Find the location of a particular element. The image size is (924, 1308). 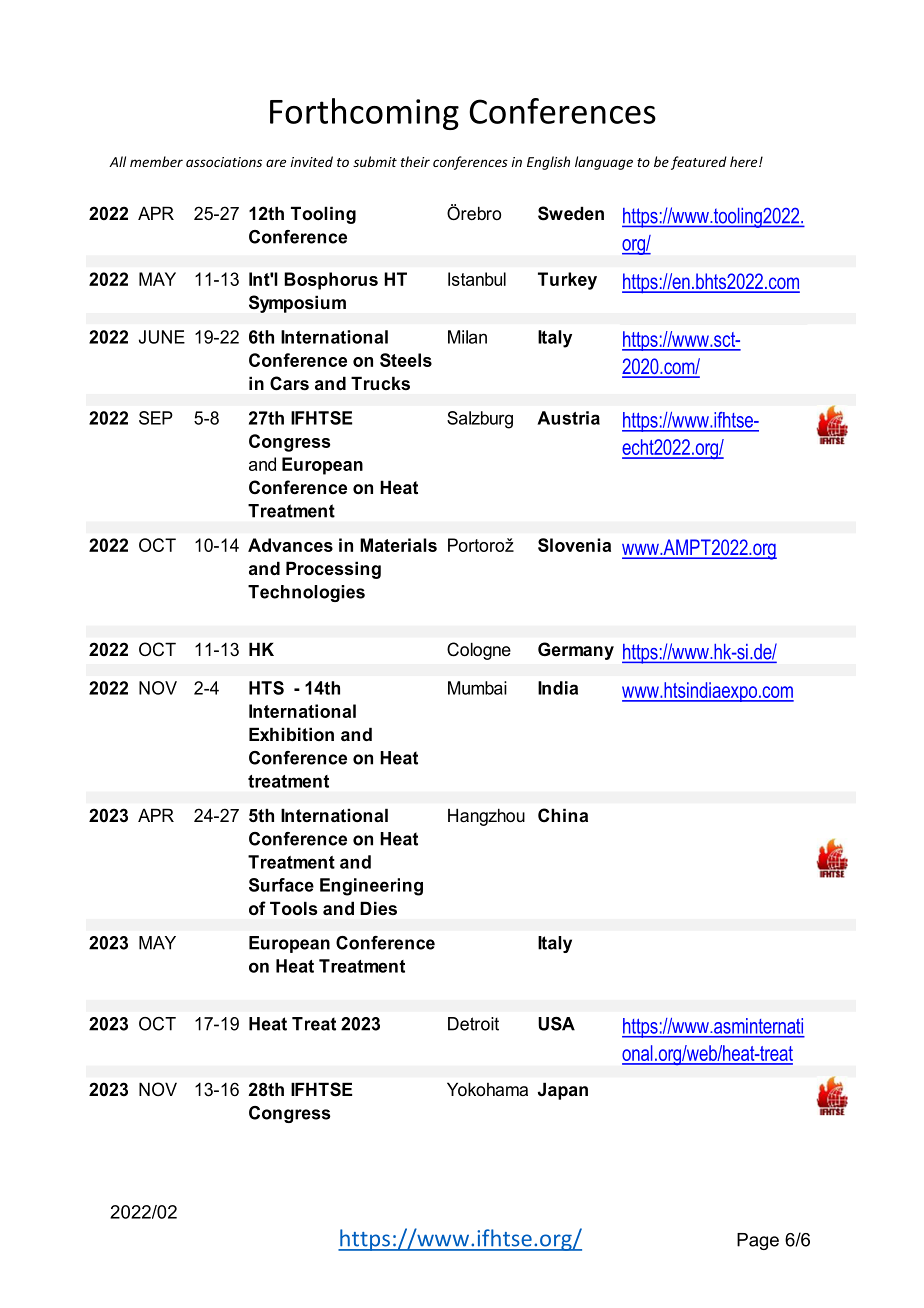

featured is located at coordinates (699, 163).
